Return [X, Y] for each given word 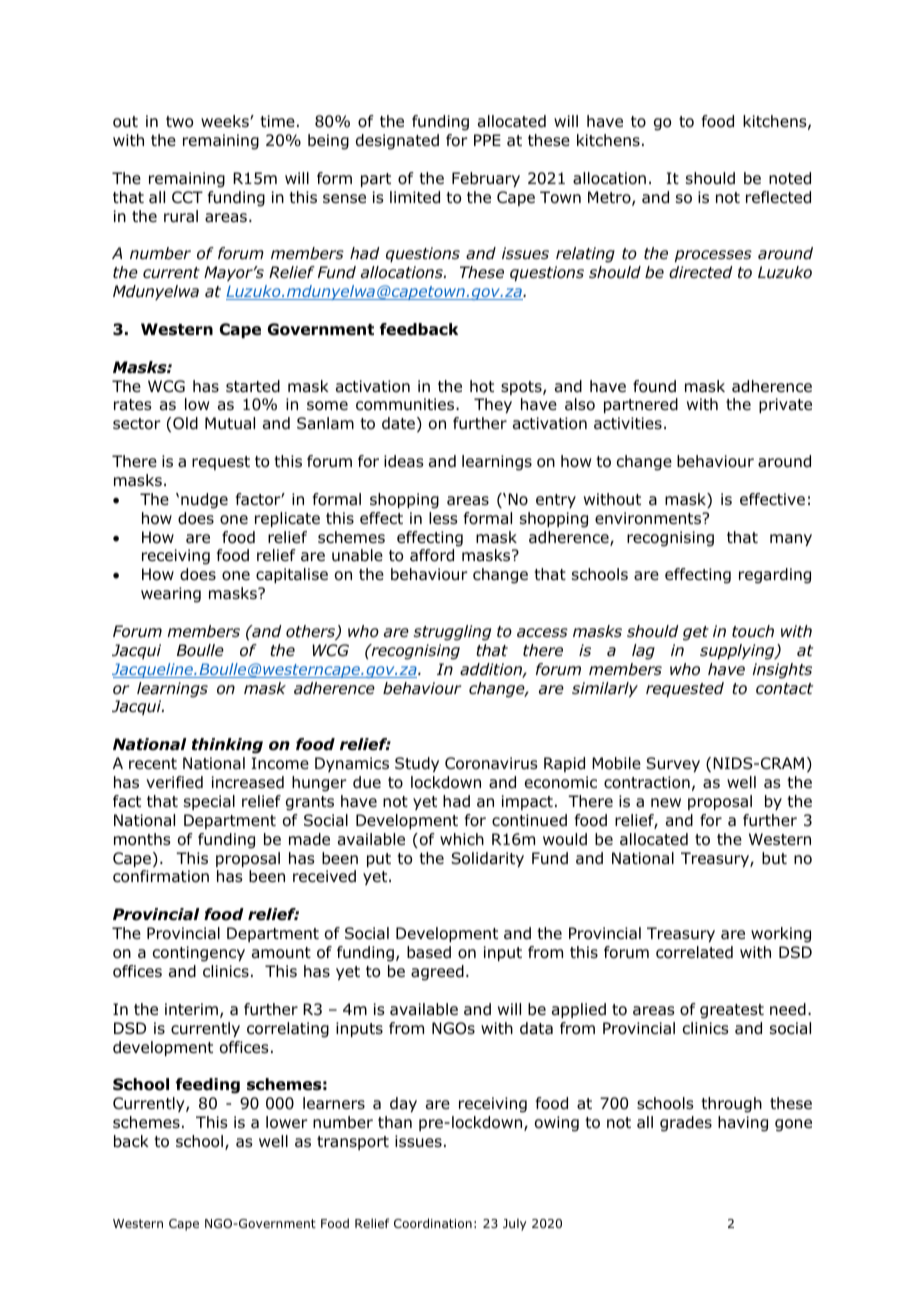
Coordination [433, 1223]
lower [287, 1122]
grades [686, 1124]
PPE [487, 140]
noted [790, 178]
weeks [226, 121]
